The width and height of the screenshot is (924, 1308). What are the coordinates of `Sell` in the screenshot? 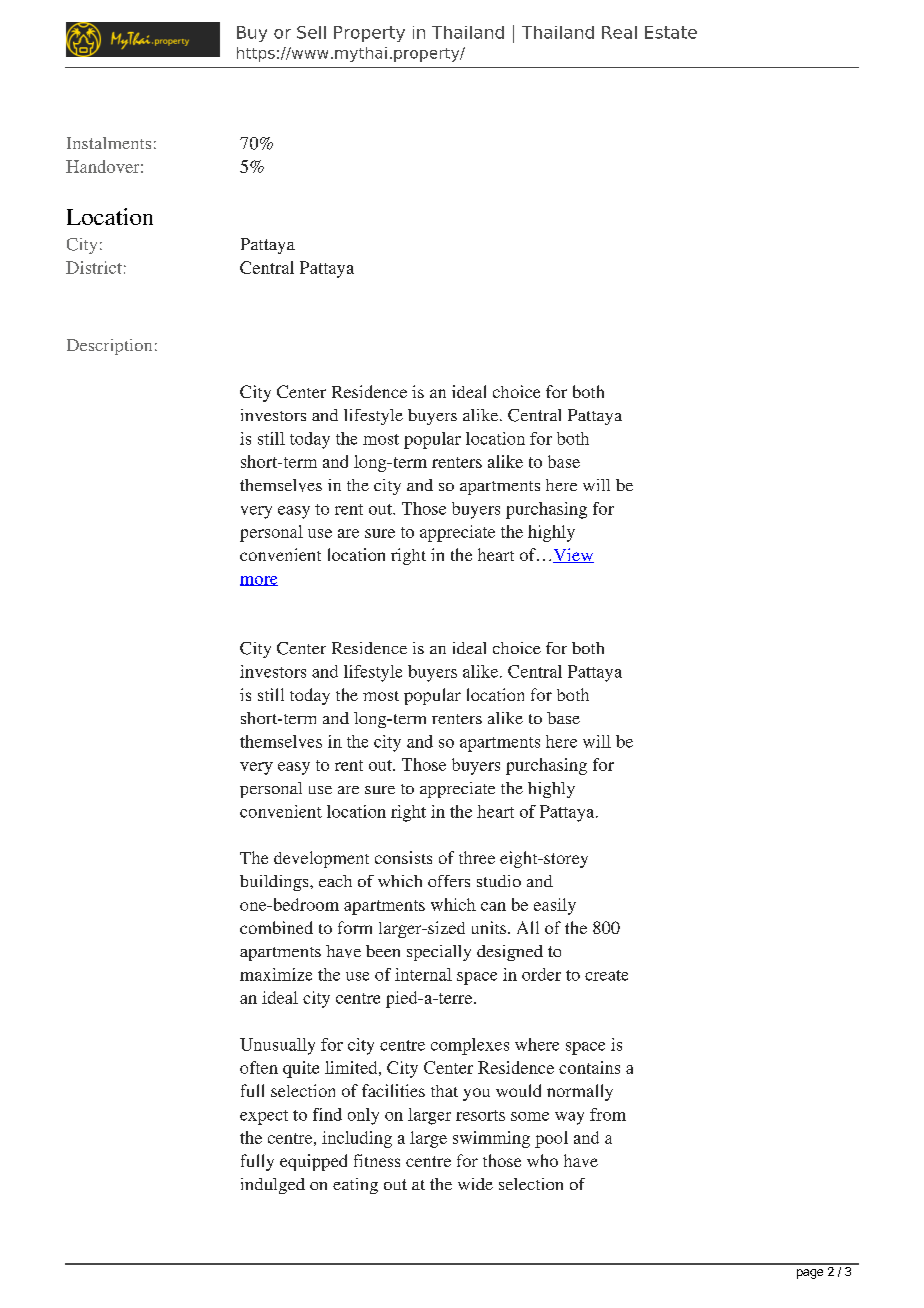 It's located at (311, 32).
